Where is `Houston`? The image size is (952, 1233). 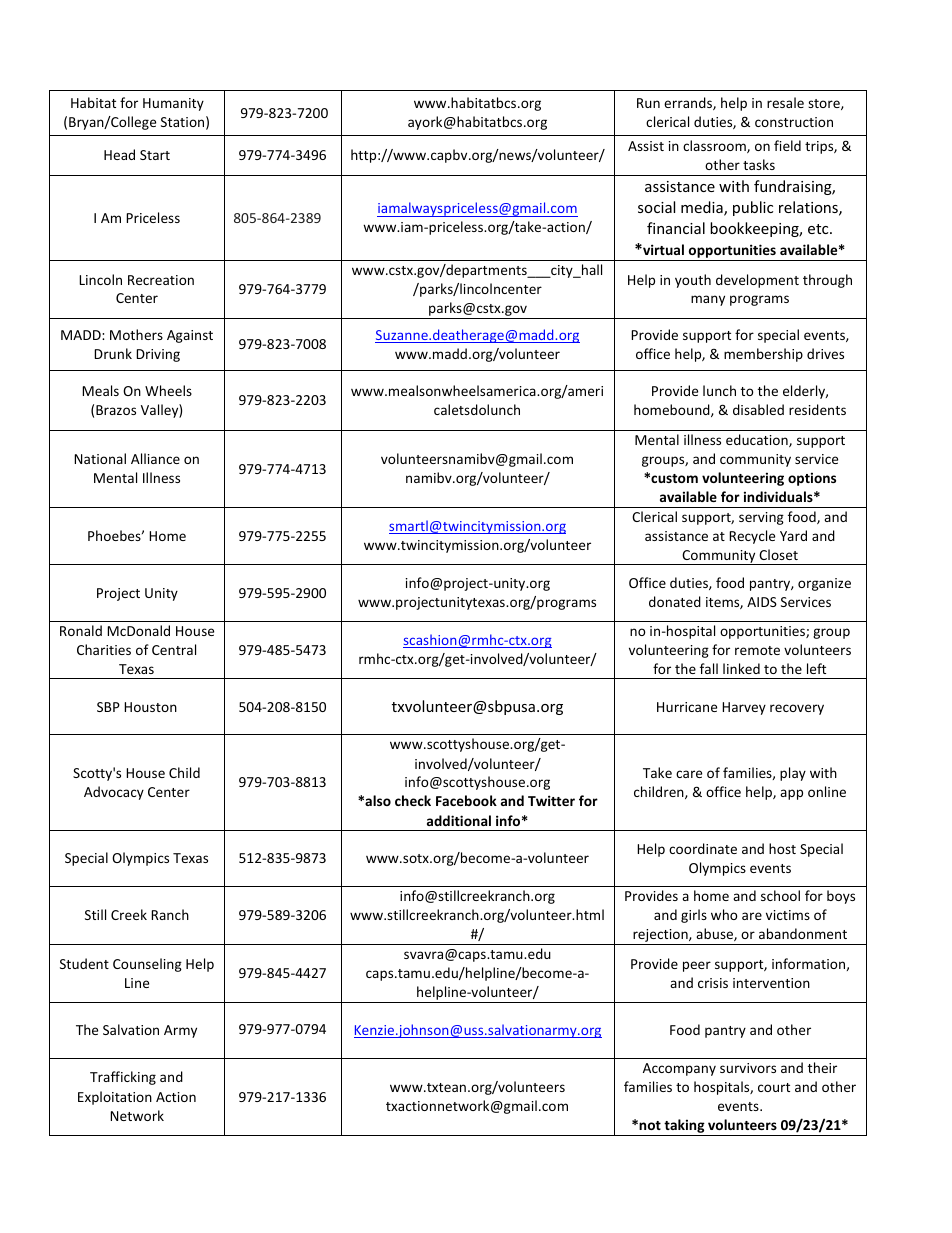 Houston is located at coordinates (150, 707).
